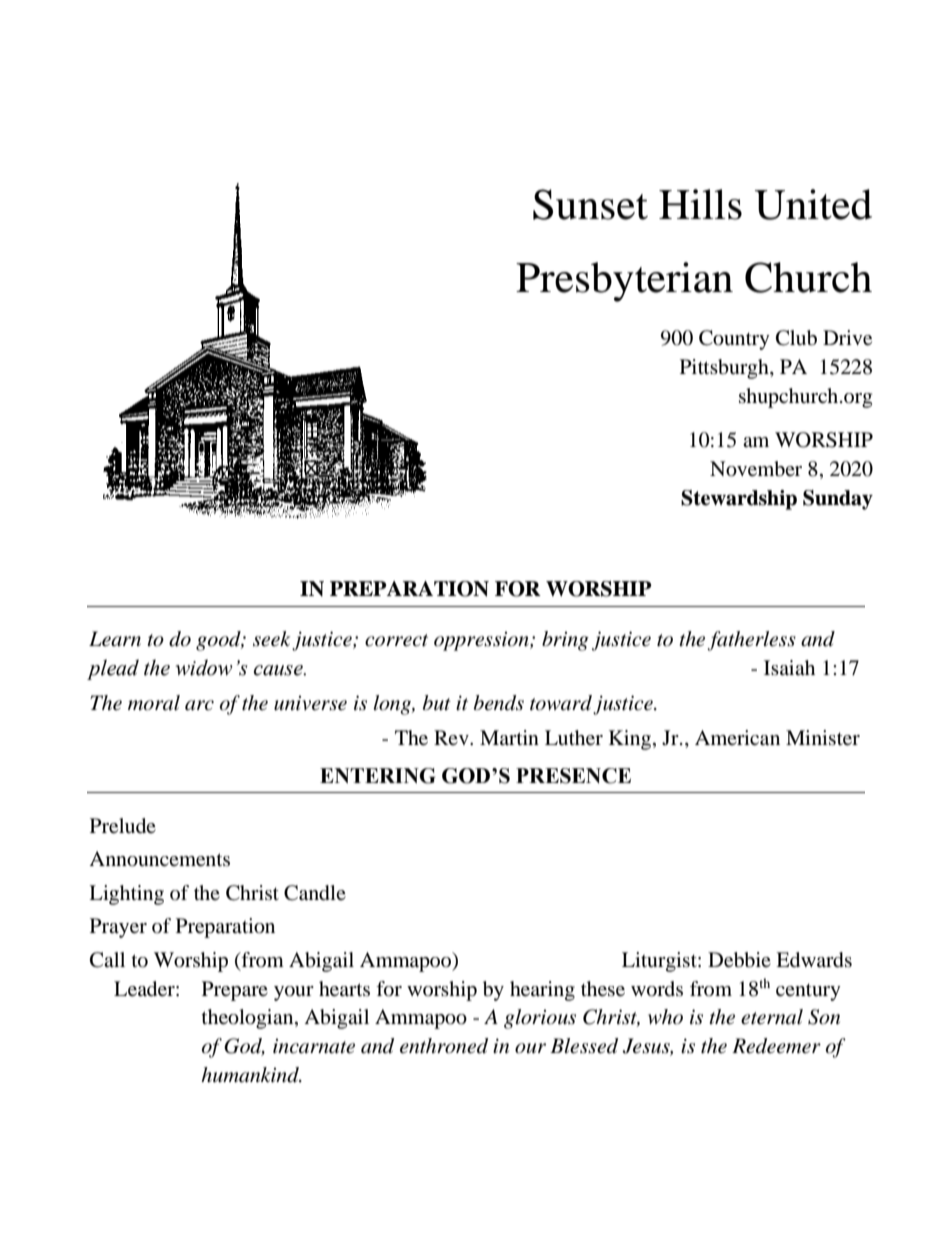 This page has width=952, height=1233. What do you see at coordinates (271, 639) in the page?
I see `seek` at bounding box center [271, 639].
